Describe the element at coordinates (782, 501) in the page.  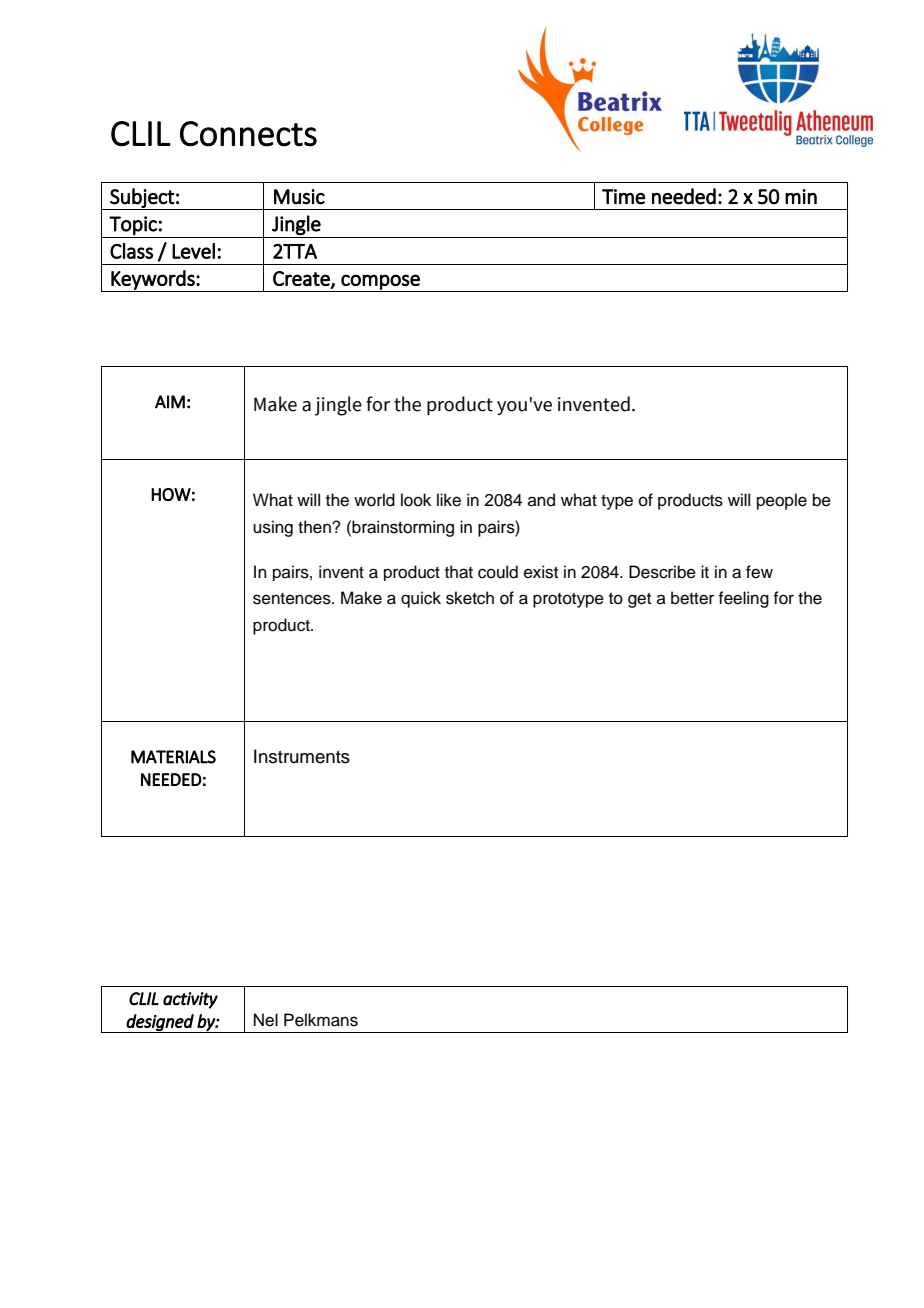
I see `people` at that location.
